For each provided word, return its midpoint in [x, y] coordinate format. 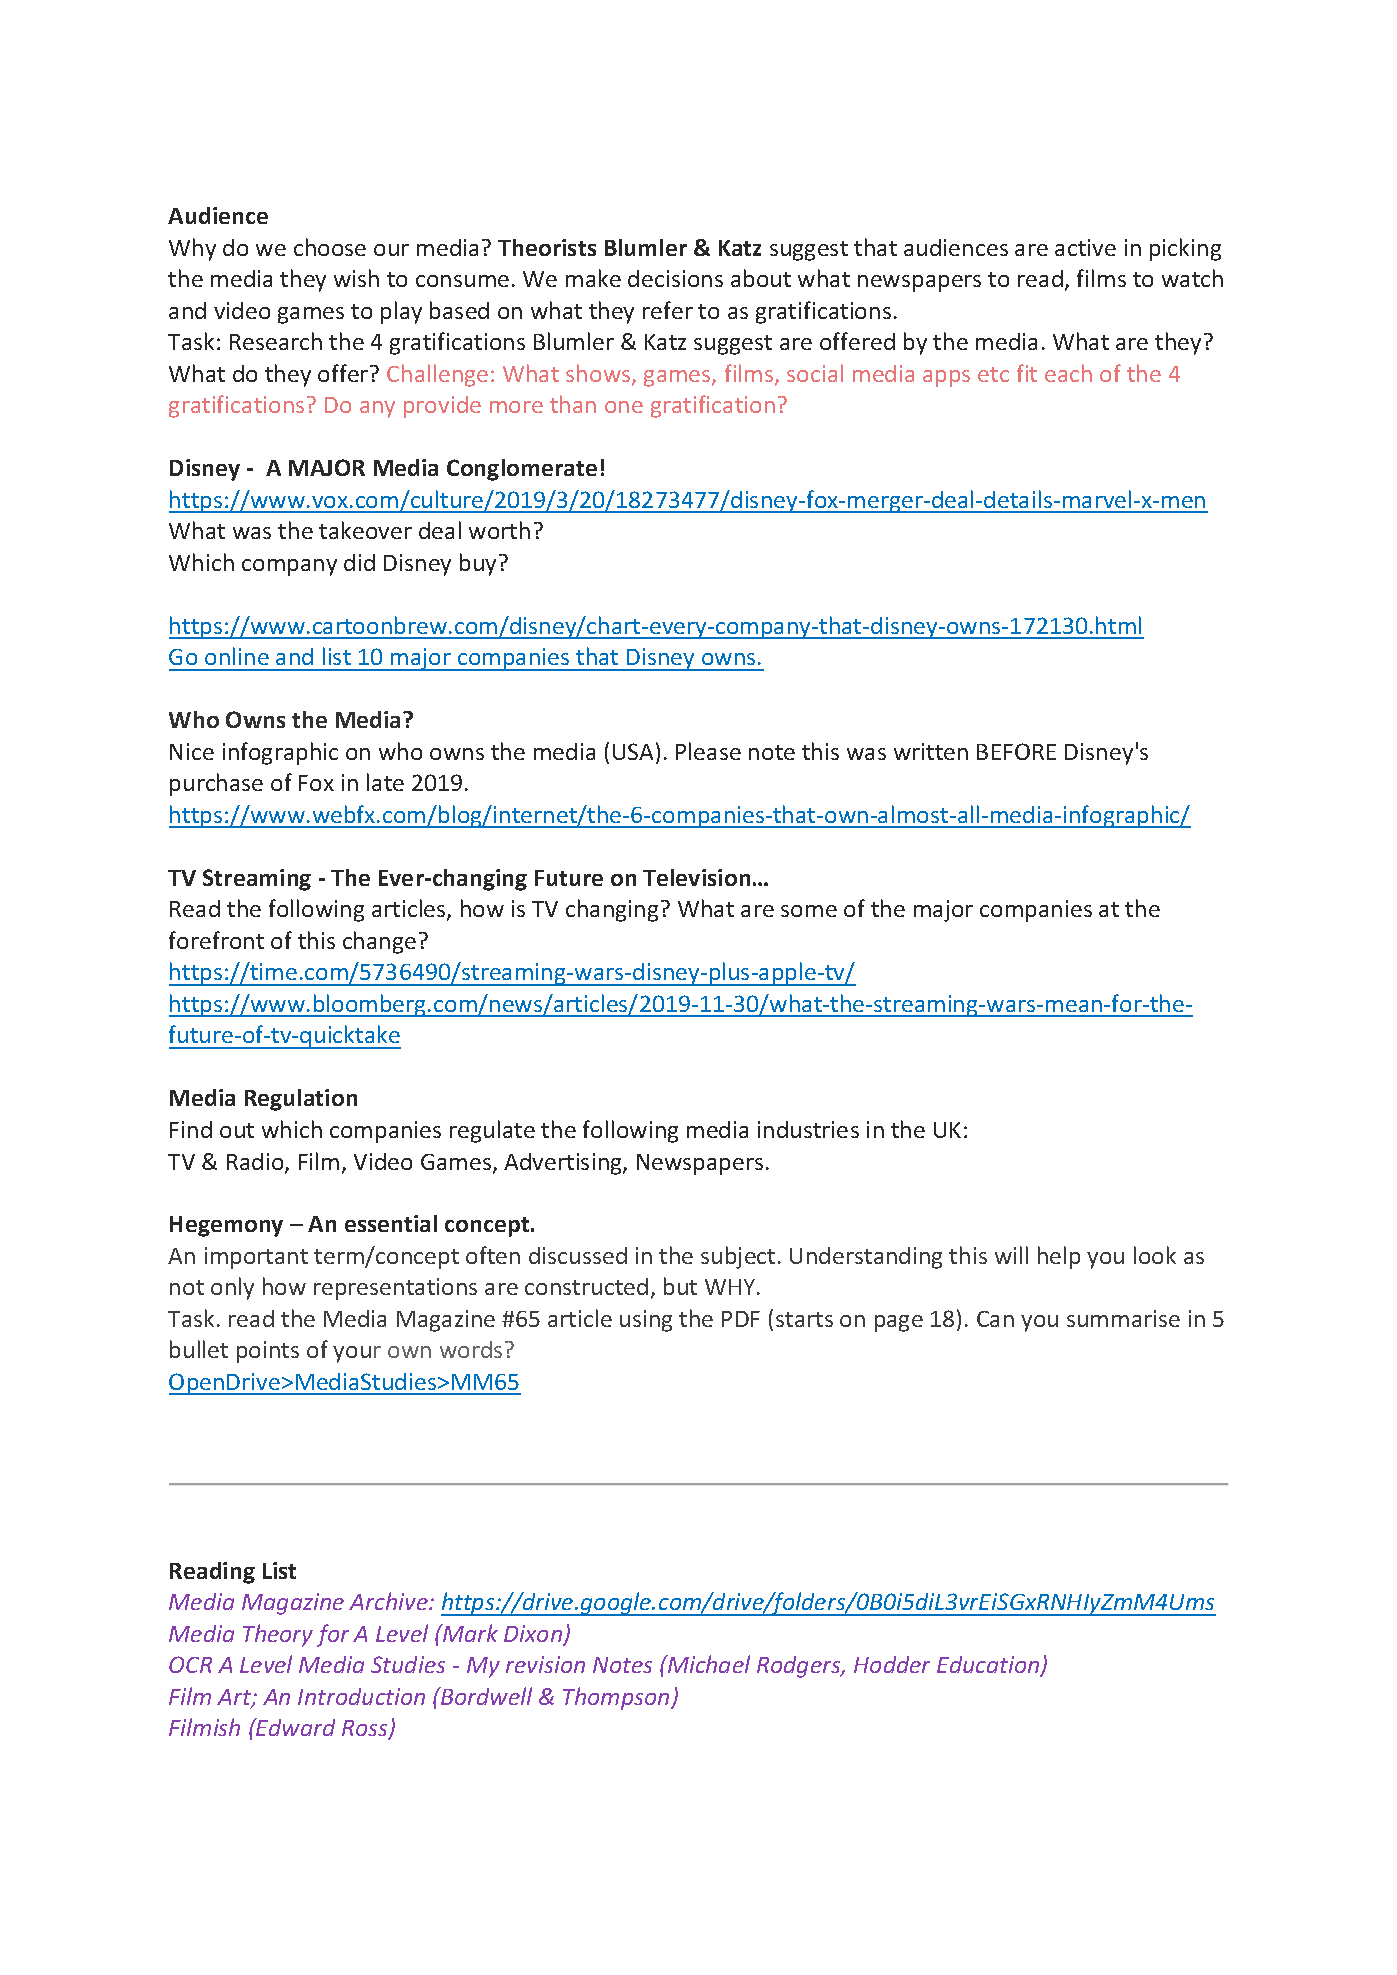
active [1085, 247]
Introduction [361, 1696]
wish [356, 278]
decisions [675, 278]
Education [989, 1666]
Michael [708, 1664]
